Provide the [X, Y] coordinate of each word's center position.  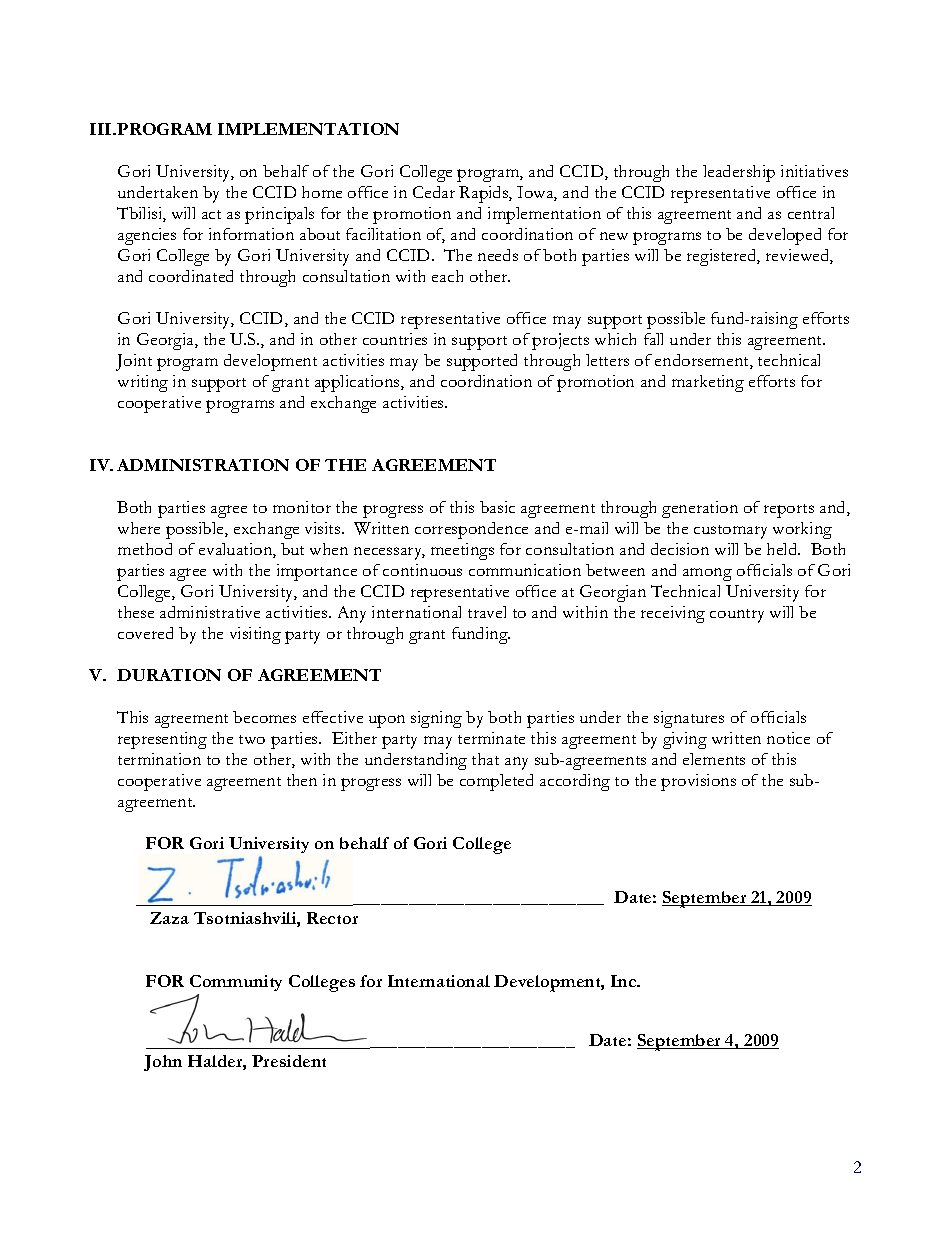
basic [497, 507]
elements [714, 759]
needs [498, 255]
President [289, 1061]
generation [700, 509]
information [251, 234]
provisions [698, 782]
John [163, 1063]
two [252, 739]
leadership [739, 173]
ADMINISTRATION [203, 465]
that [485, 759]
